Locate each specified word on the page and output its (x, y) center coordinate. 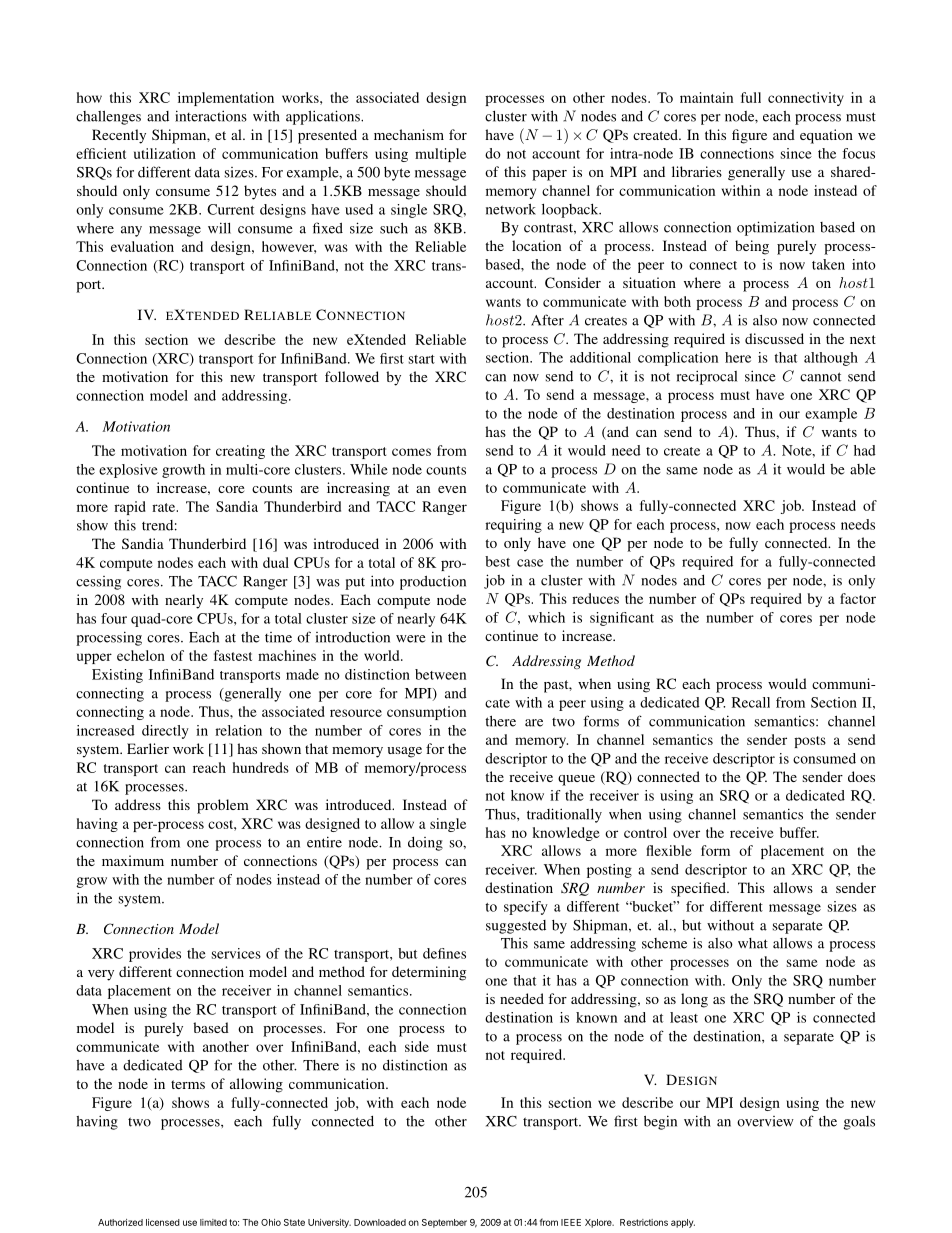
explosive (128, 471)
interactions (211, 116)
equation (826, 136)
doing (425, 844)
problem (223, 806)
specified (699, 889)
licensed (163, 1222)
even (452, 489)
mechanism (409, 134)
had (865, 450)
